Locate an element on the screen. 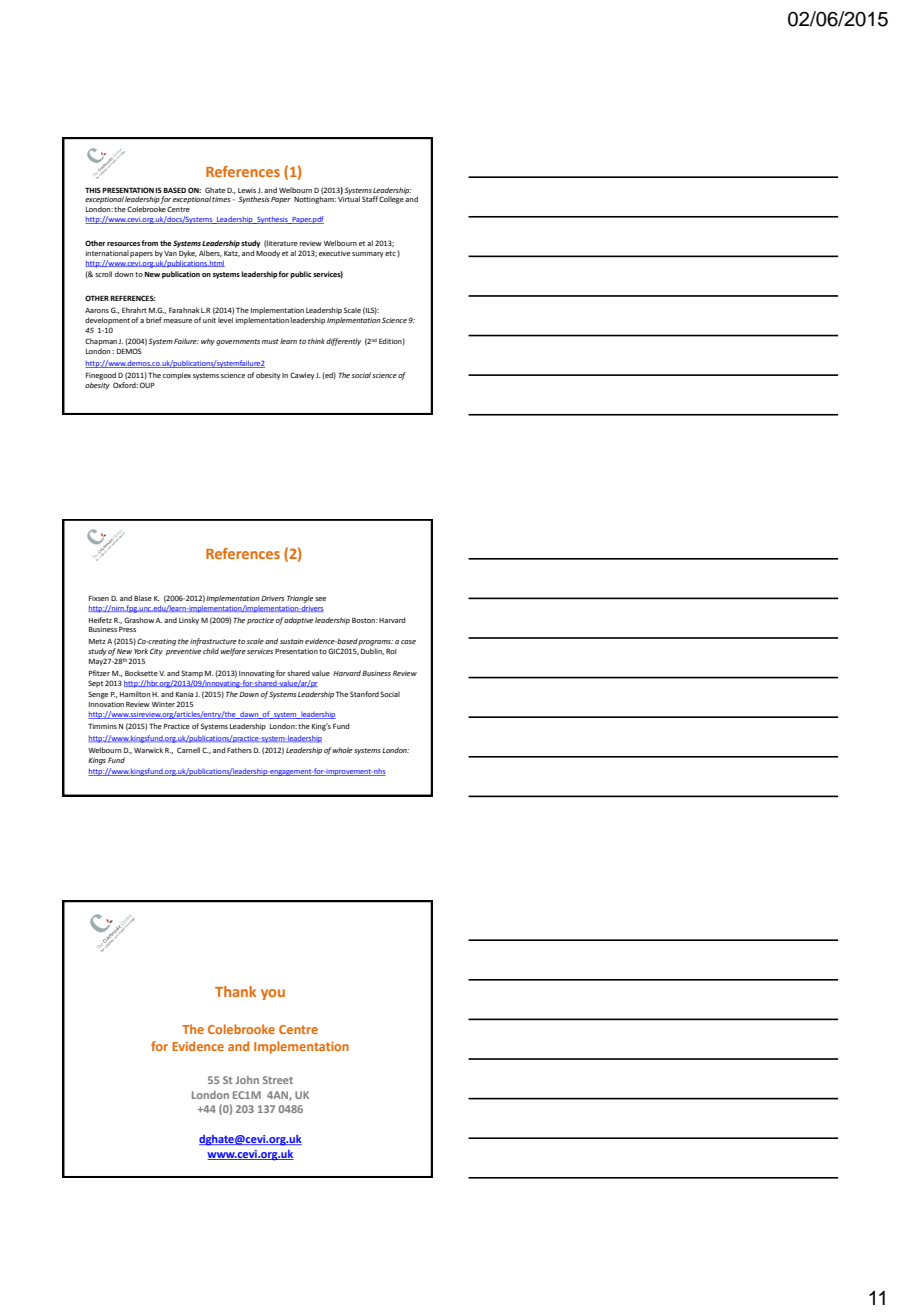 The width and height of the screenshot is (901, 1316). Thank is located at coordinates (235, 991).
